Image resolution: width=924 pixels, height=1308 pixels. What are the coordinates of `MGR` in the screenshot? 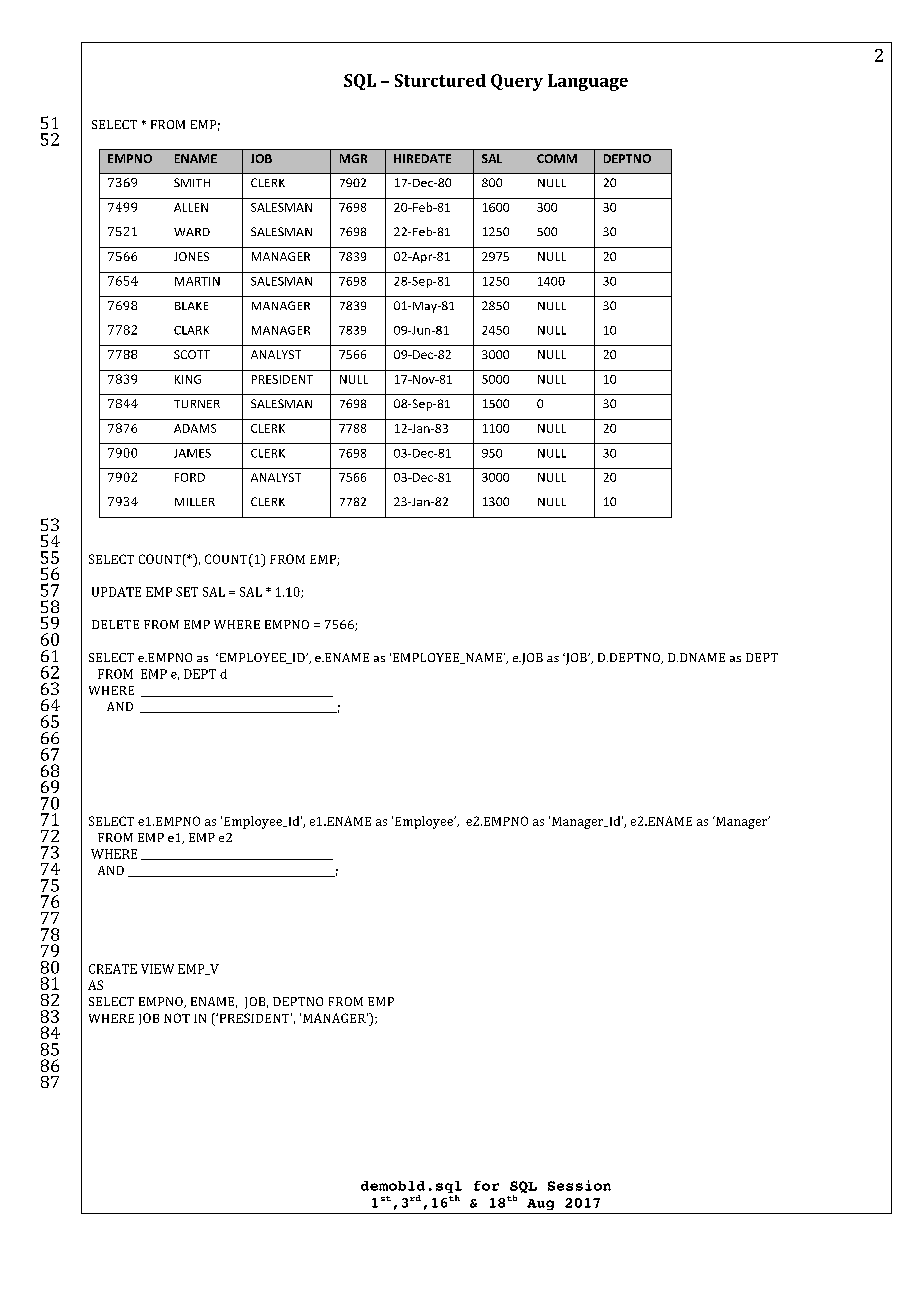 It's located at (353, 158).
